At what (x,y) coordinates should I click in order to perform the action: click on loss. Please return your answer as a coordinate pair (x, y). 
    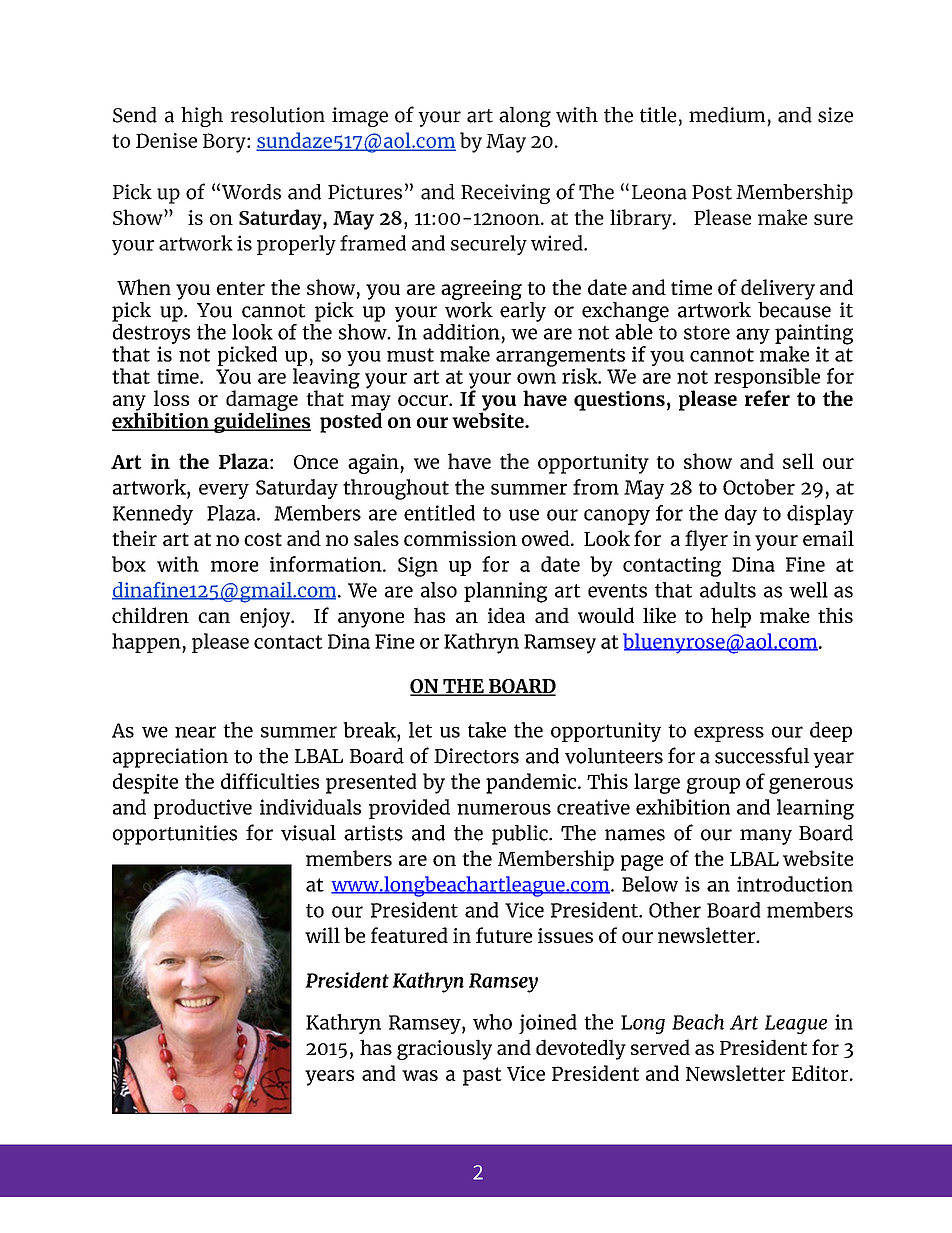
    Looking at the image, I should click on (171, 398).
